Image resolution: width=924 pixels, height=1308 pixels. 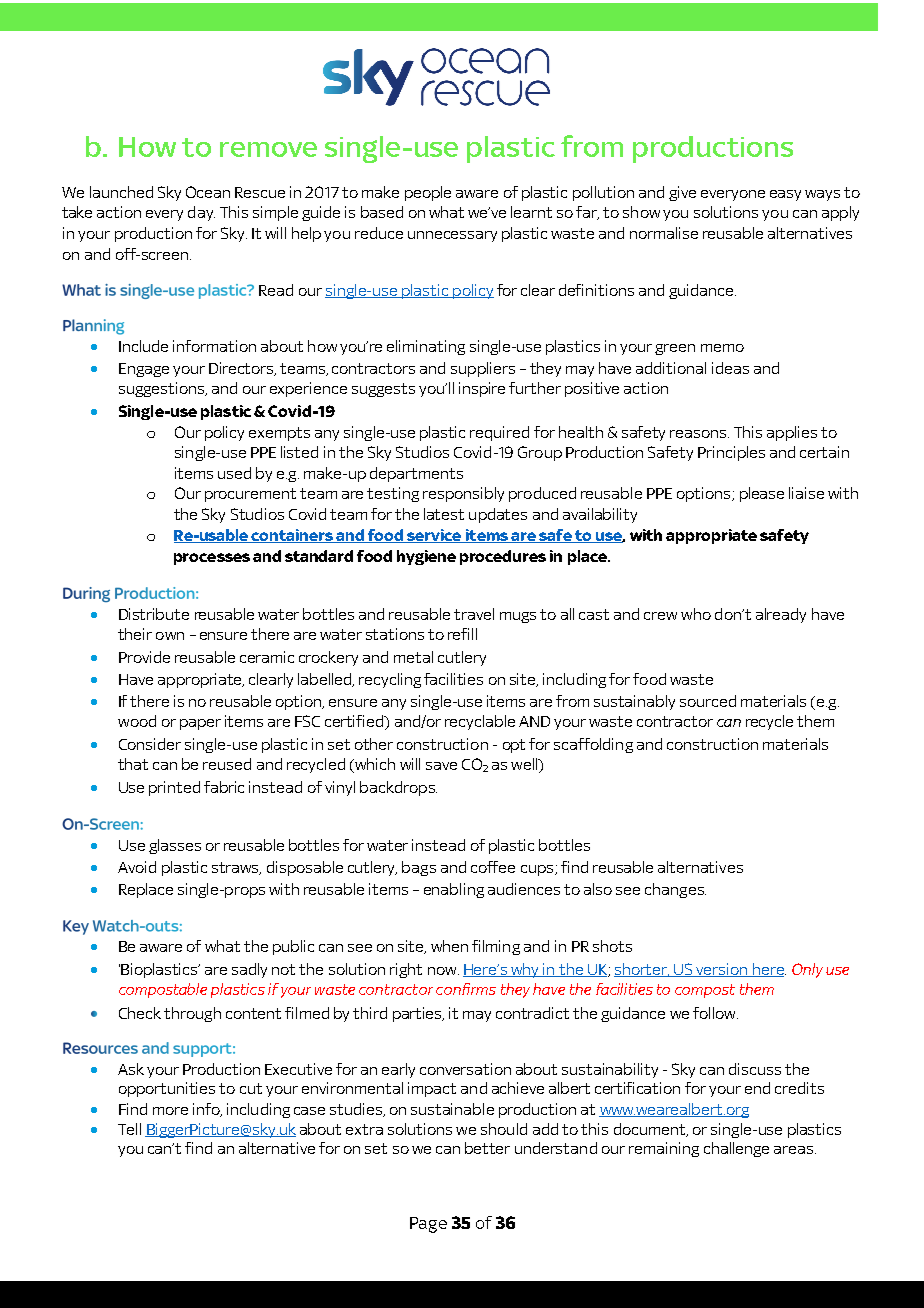 What do you see at coordinates (129, 1129) in the document?
I see `Tell` at bounding box center [129, 1129].
